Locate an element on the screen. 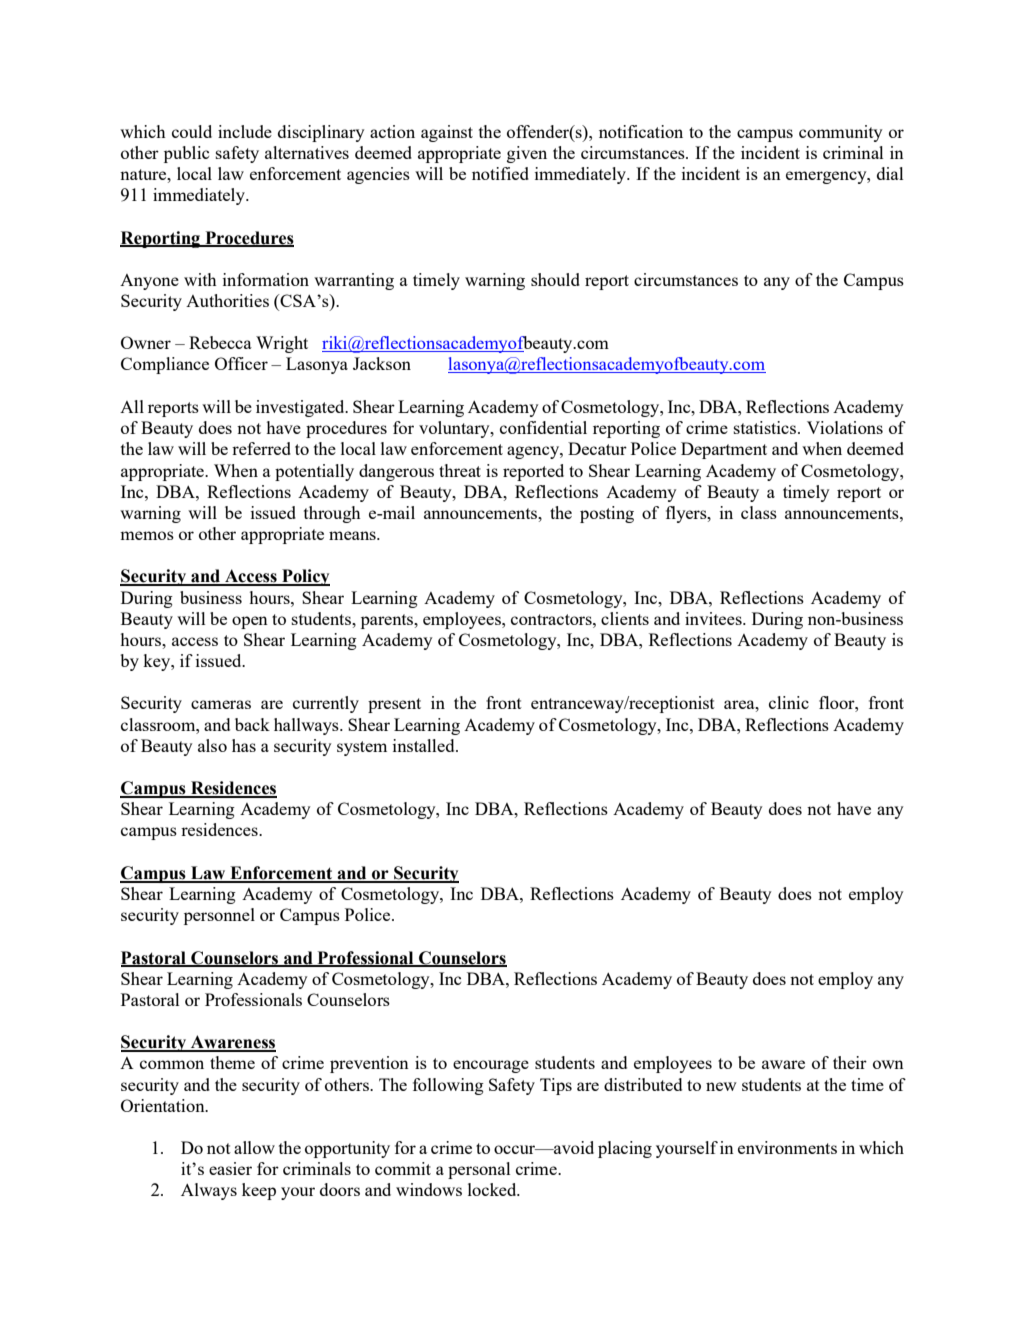 Image resolution: width=1025 pixels, height=1326 pixels. open is located at coordinates (250, 622).
